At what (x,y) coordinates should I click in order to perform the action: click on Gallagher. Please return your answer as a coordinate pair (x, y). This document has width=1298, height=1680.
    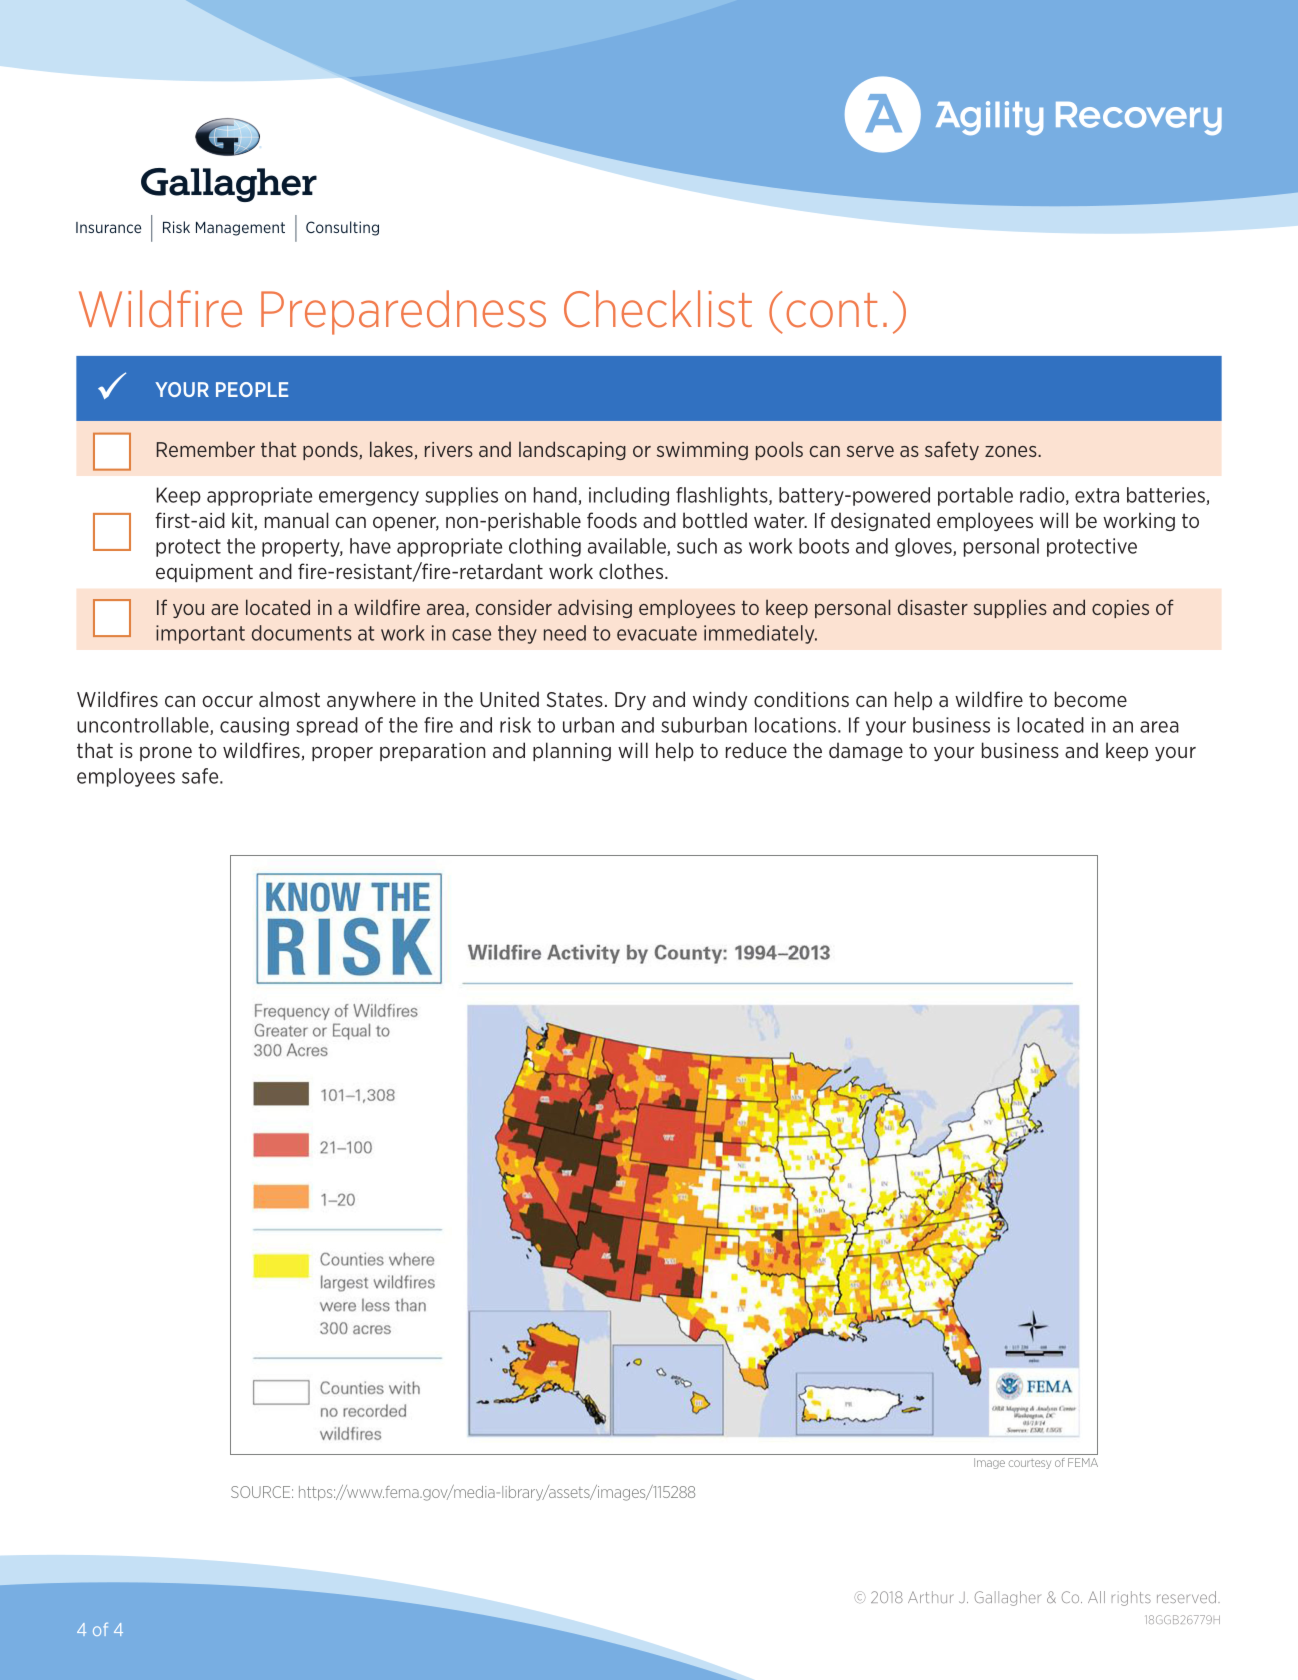
    Looking at the image, I should click on (1008, 1598).
